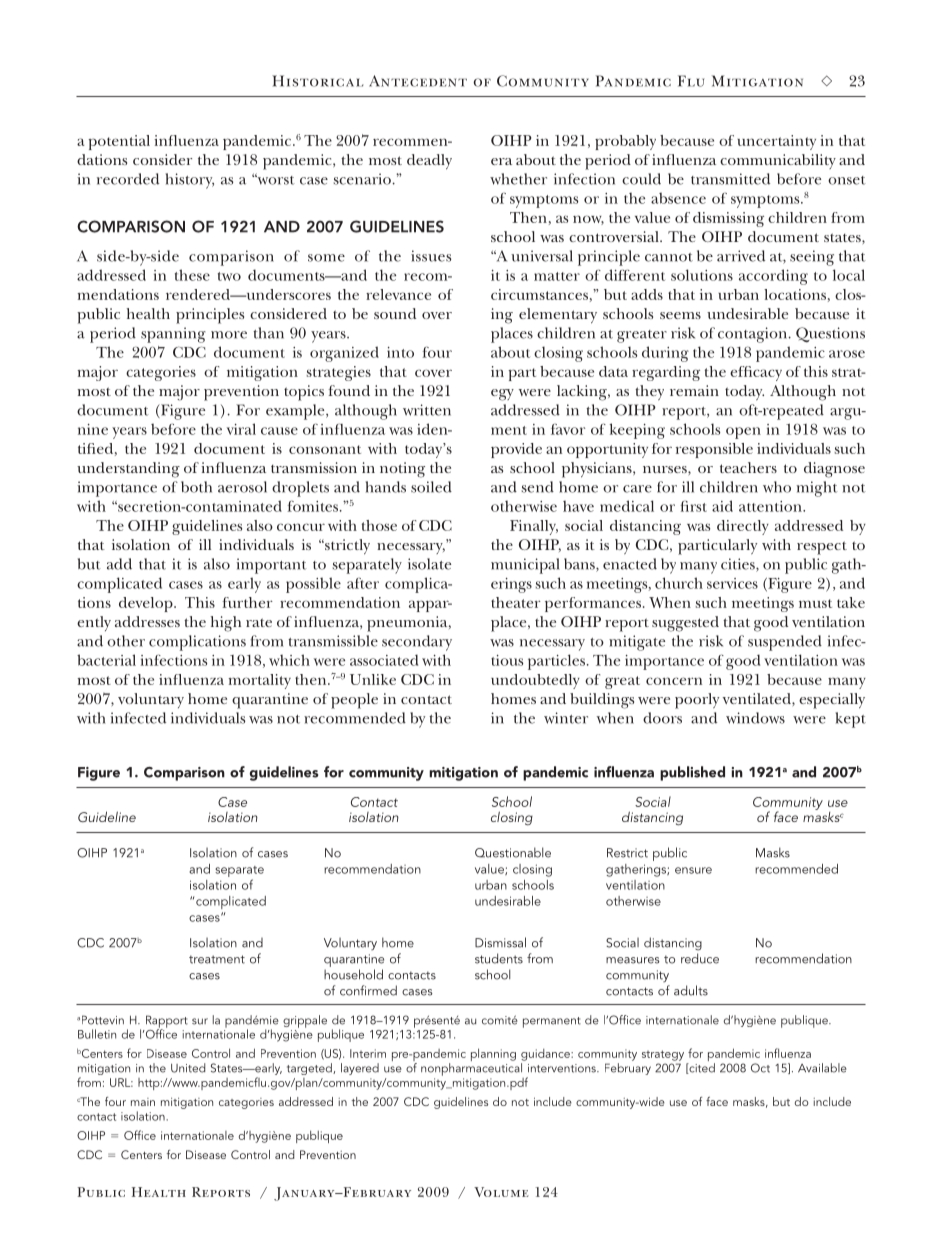 The image size is (952, 1256). I want to click on high, so click(226, 624).
